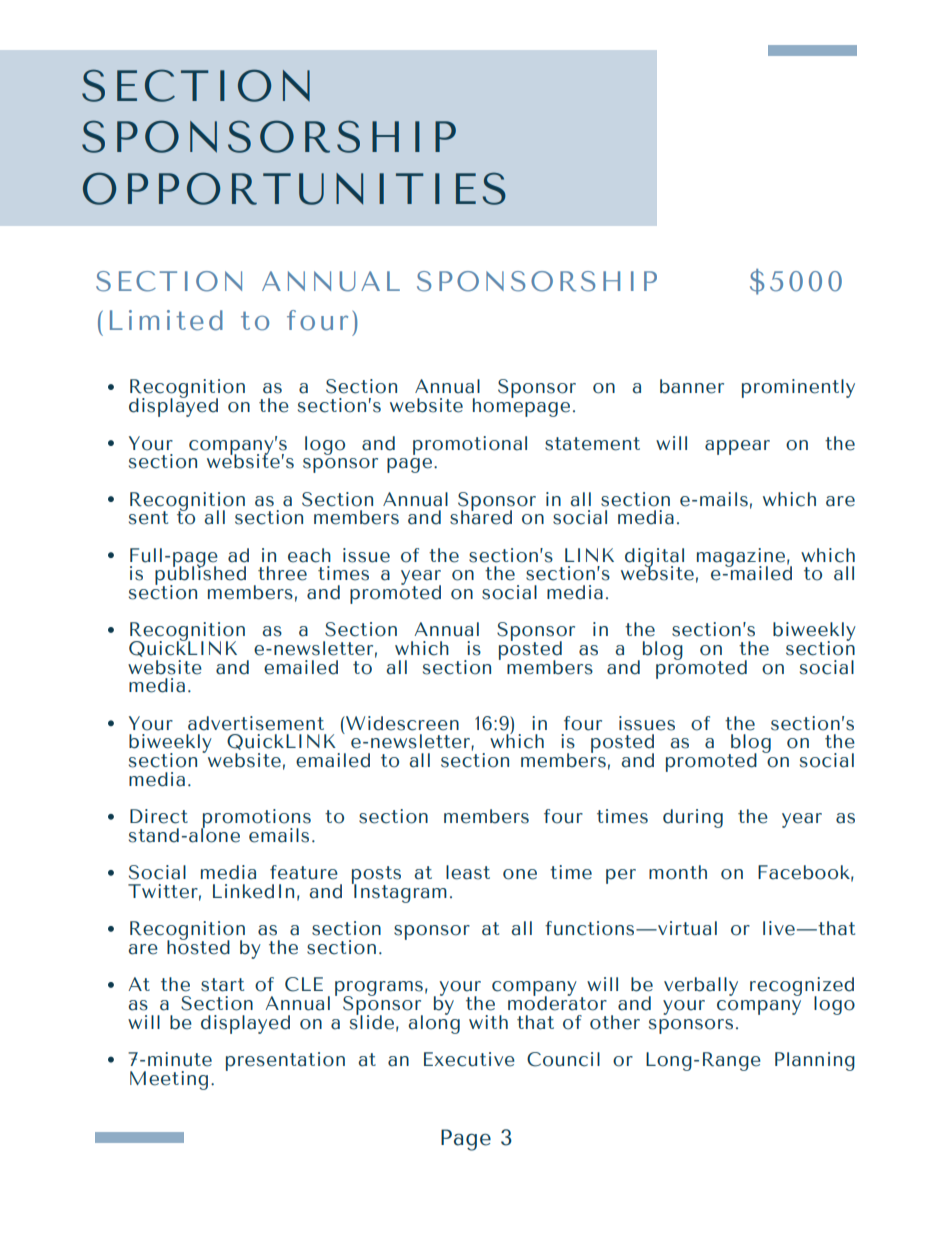 This document has width=952, height=1233. Describe the element at coordinates (294, 188) in the document. I see `OPPORTUNITIES` at that location.
